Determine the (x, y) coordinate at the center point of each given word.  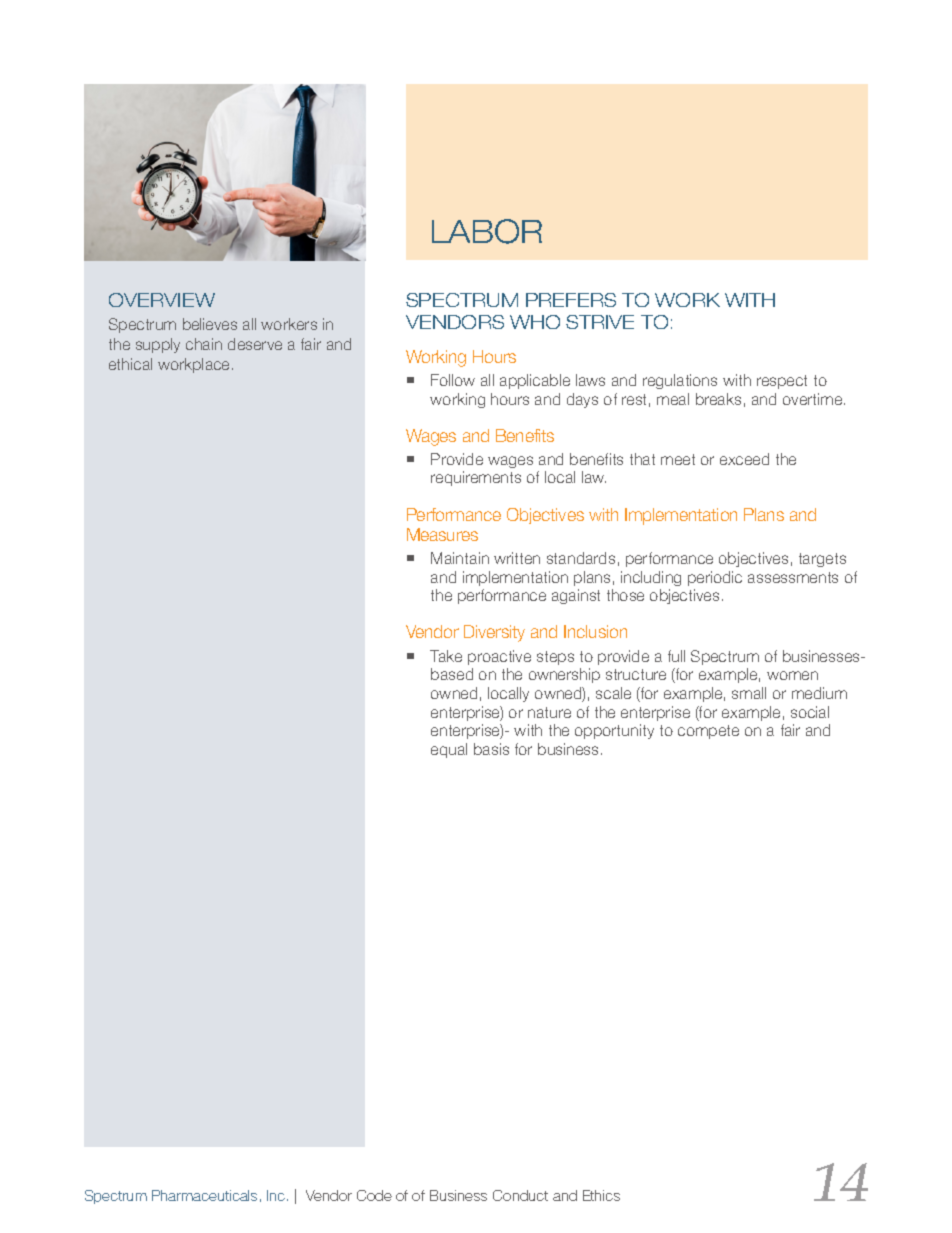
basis (491, 749)
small (749, 693)
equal (449, 750)
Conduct (520, 1195)
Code (374, 1195)
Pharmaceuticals (204, 1195)
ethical (130, 364)
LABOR (487, 231)
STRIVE (600, 322)
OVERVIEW (162, 300)
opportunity (614, 731)
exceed (744, 459)
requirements (476, 478)
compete (708, 732)
